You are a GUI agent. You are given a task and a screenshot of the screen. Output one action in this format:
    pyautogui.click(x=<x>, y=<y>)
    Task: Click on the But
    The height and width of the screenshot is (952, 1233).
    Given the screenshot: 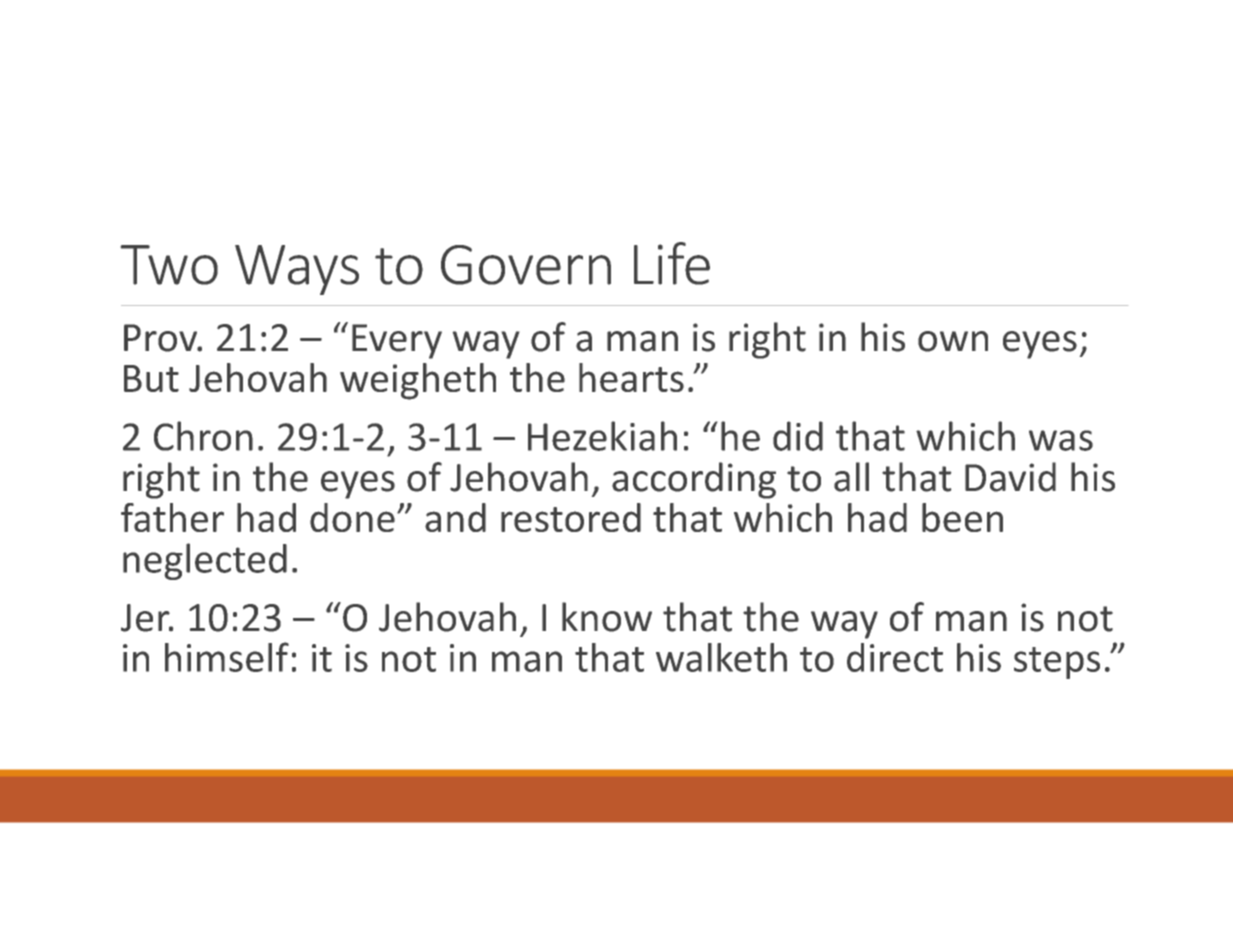 What is the action you would take?
    pyautogui.click(x=151, y=378)
